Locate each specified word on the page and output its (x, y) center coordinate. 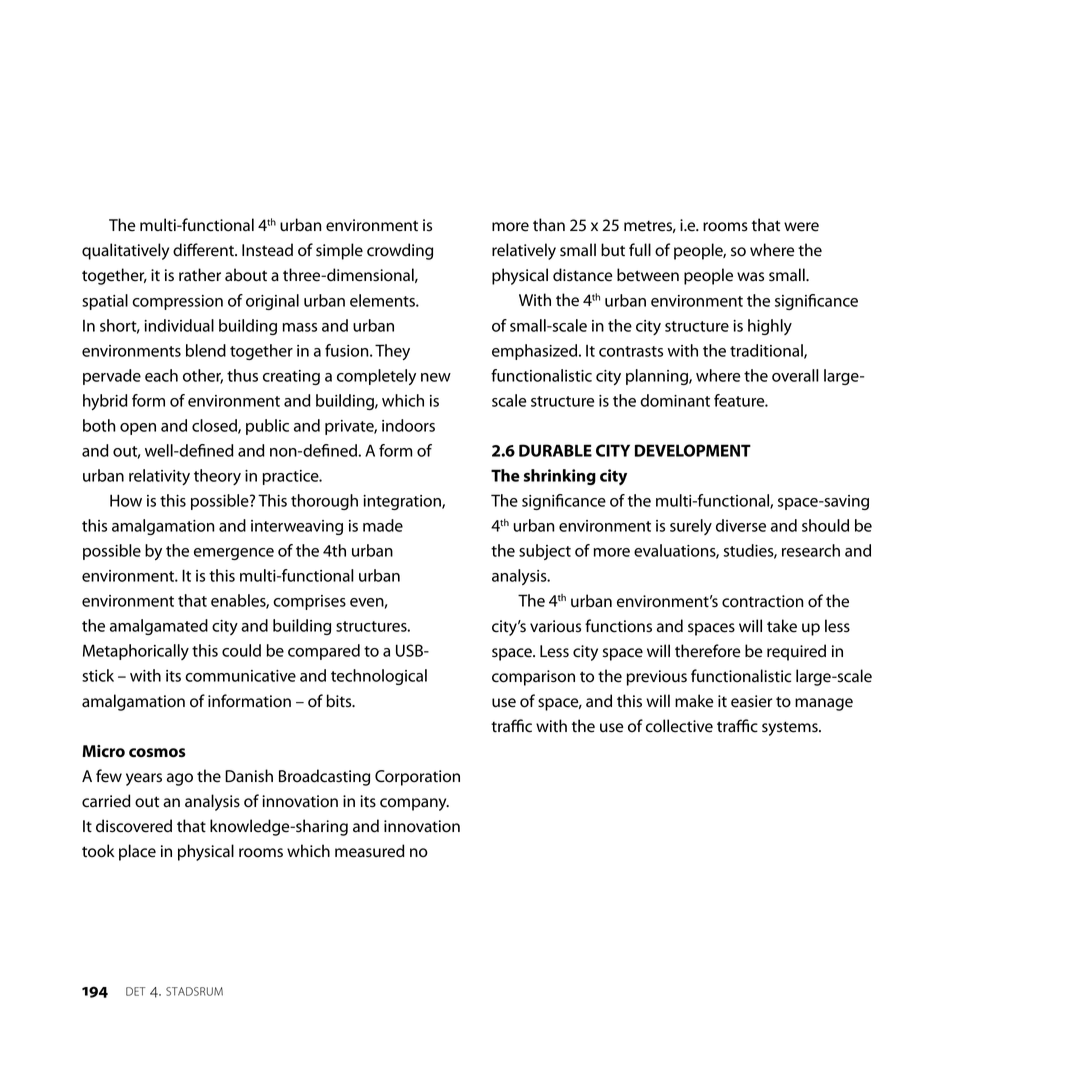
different (204, 250)
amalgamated (159, 627)
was (750, 277)
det (135, 991)
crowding (400, 251)
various (555, 626)
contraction (762, 601)
